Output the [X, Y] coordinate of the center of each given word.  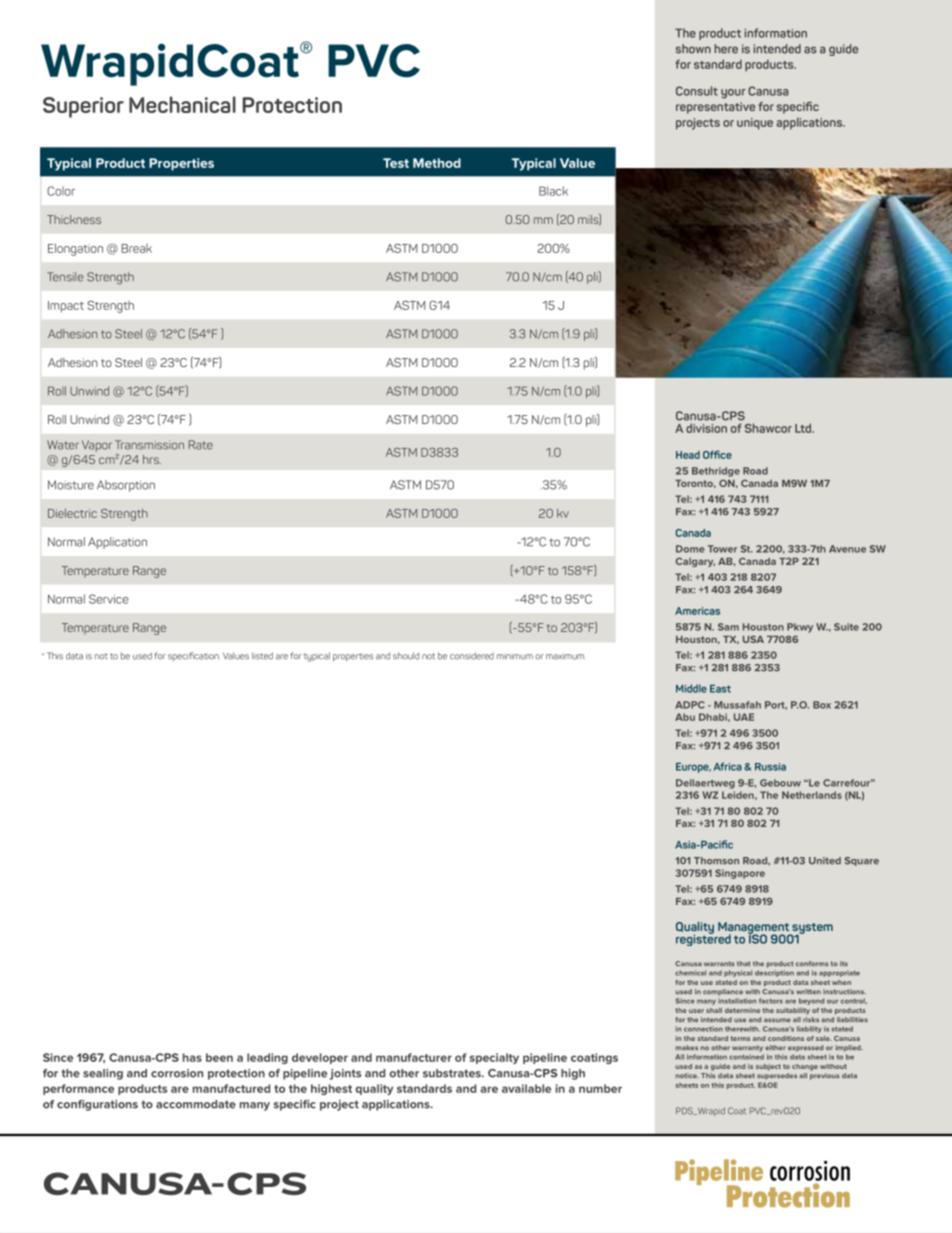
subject [768, 1067]
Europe [693, 768]
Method [437, 163]
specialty [494, 1058]
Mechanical [182, 104]
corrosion [177, 1073]
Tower [722, 549]
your [733, 94]
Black [553, 191]
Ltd [804, 428]
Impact [66, 307]
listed [262, 656]
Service [109, 599]
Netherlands [812, 795]
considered [472, 656]
